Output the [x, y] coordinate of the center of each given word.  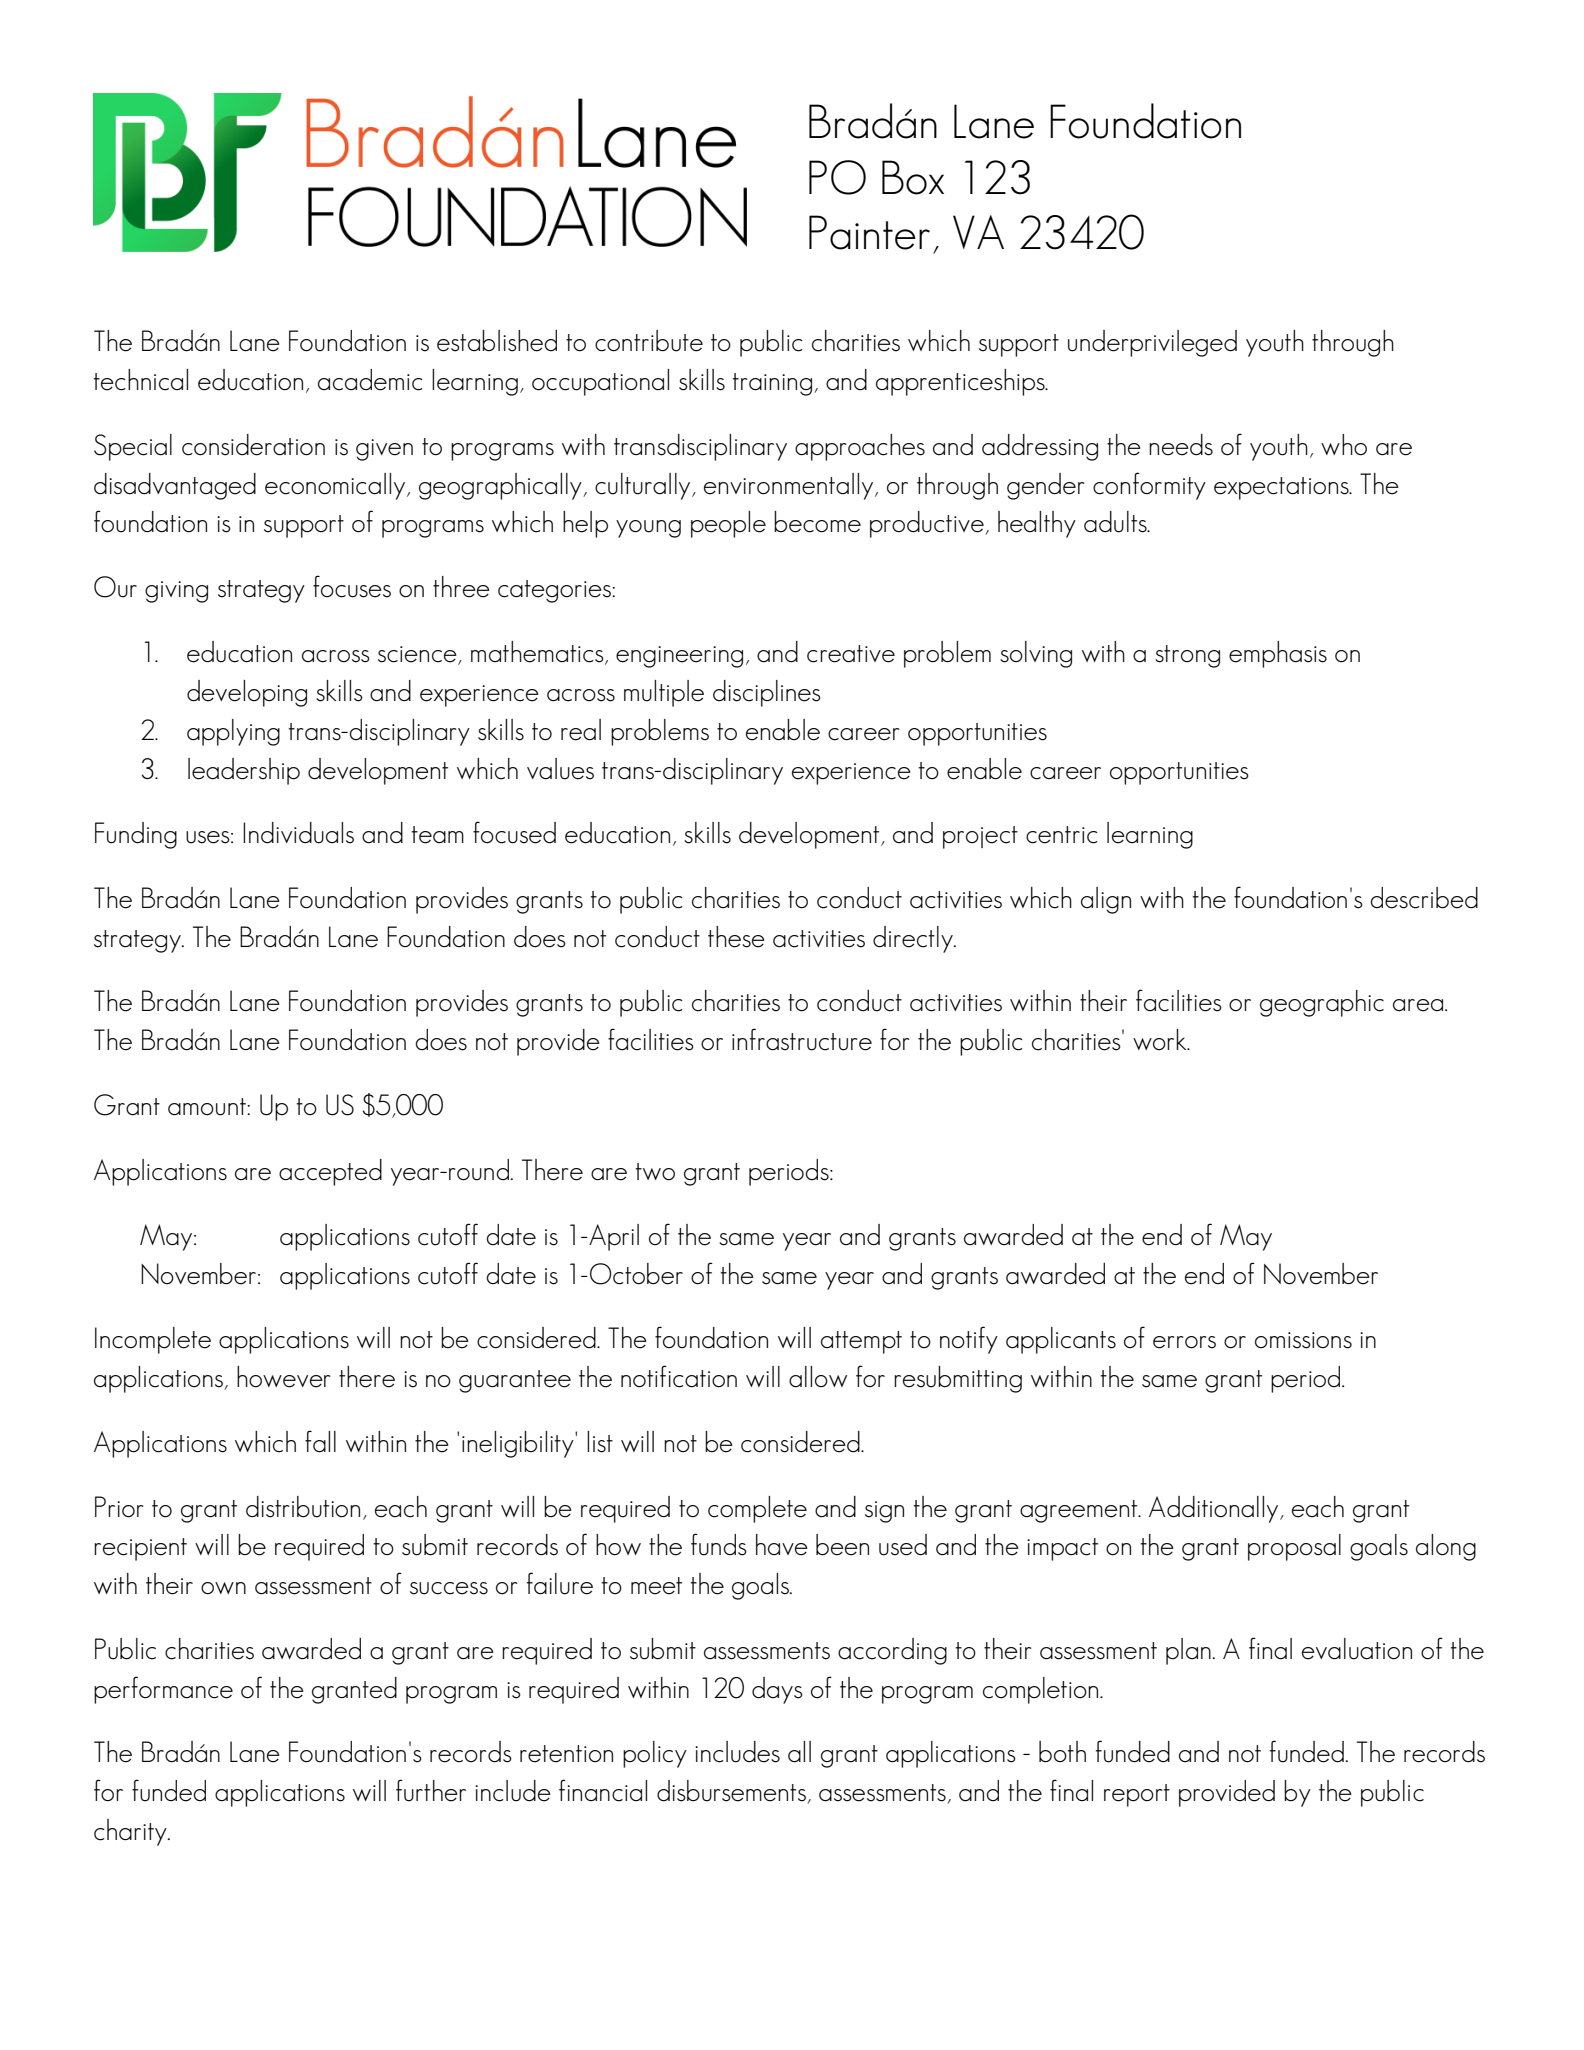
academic [370, 380]
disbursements [732, 1792]
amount [208, 1107]
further [431, 1790]
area [1419, 1005]
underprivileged [1152, 343]
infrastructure [802, 1039]
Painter [869, 232]
